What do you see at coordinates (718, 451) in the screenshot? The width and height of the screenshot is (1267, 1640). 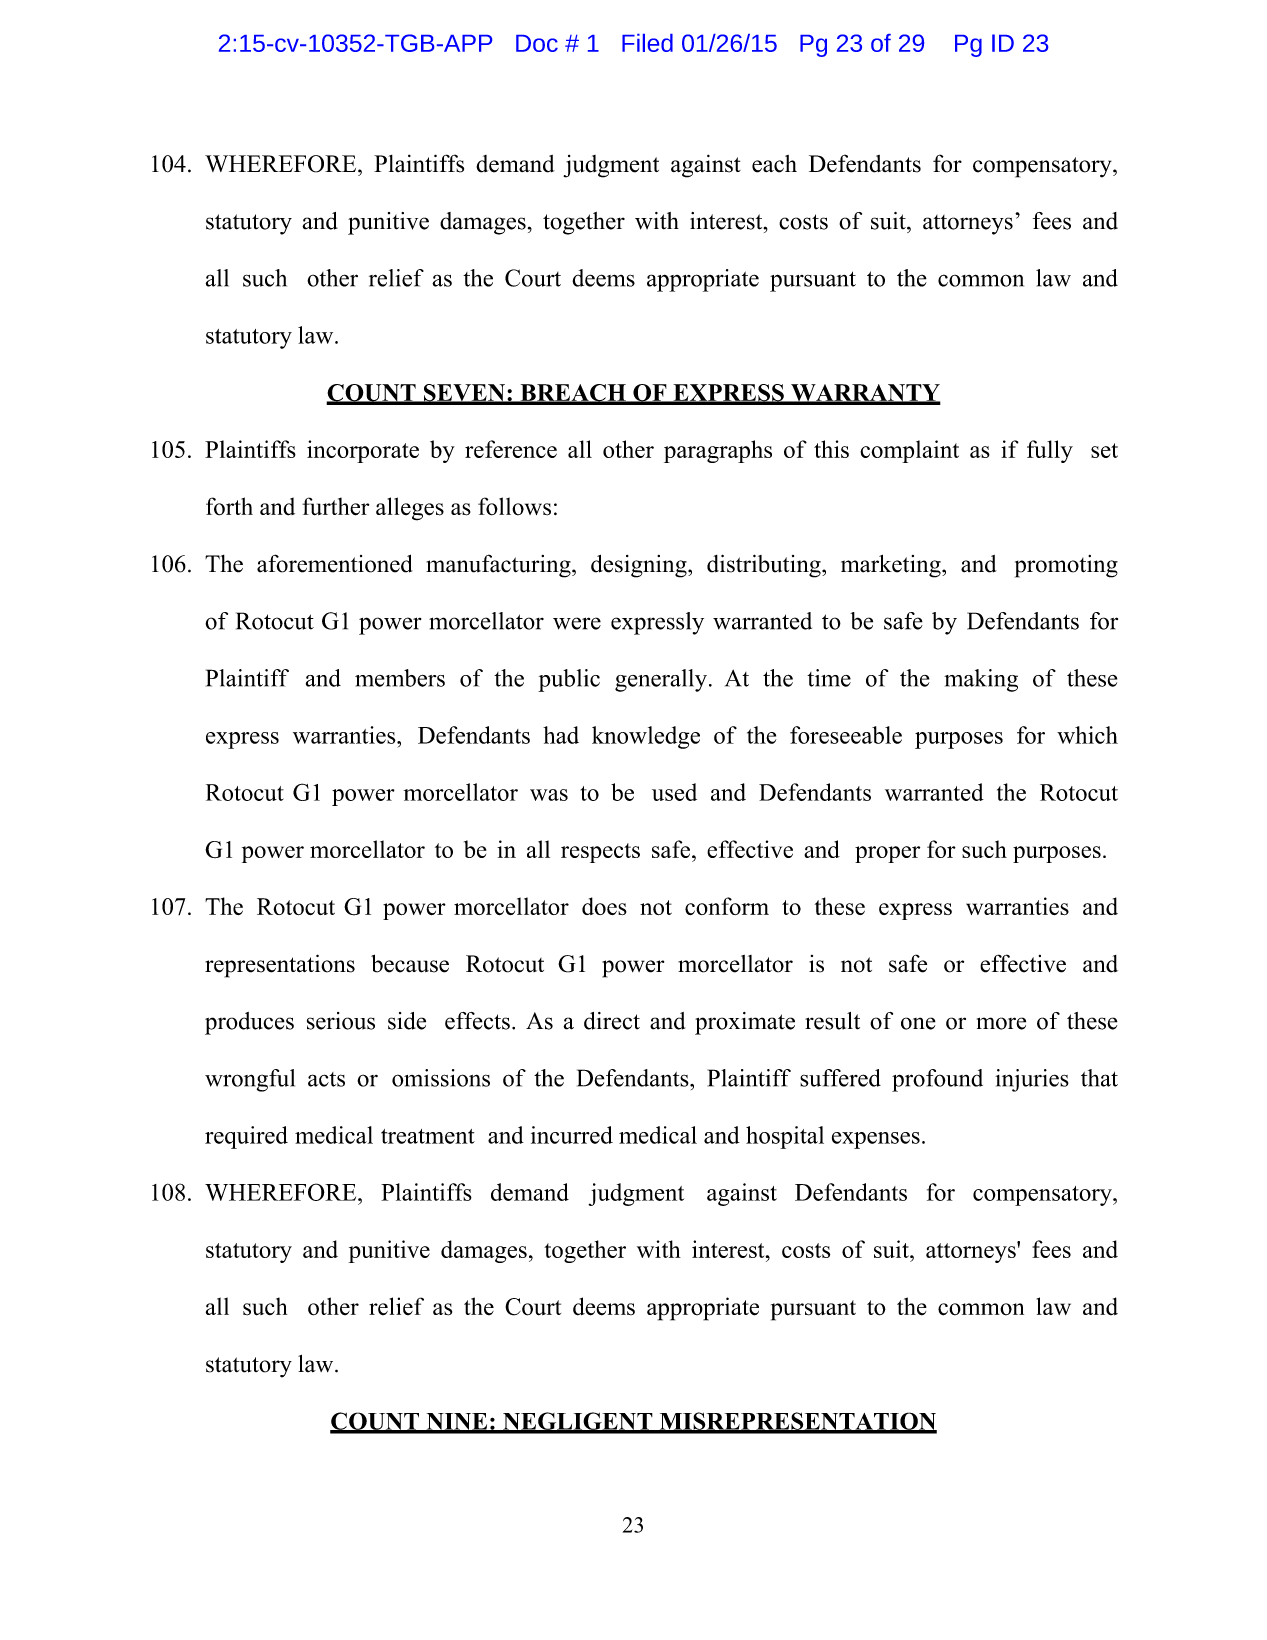 I see `paragraphs` at bounding box center [718, 451].
